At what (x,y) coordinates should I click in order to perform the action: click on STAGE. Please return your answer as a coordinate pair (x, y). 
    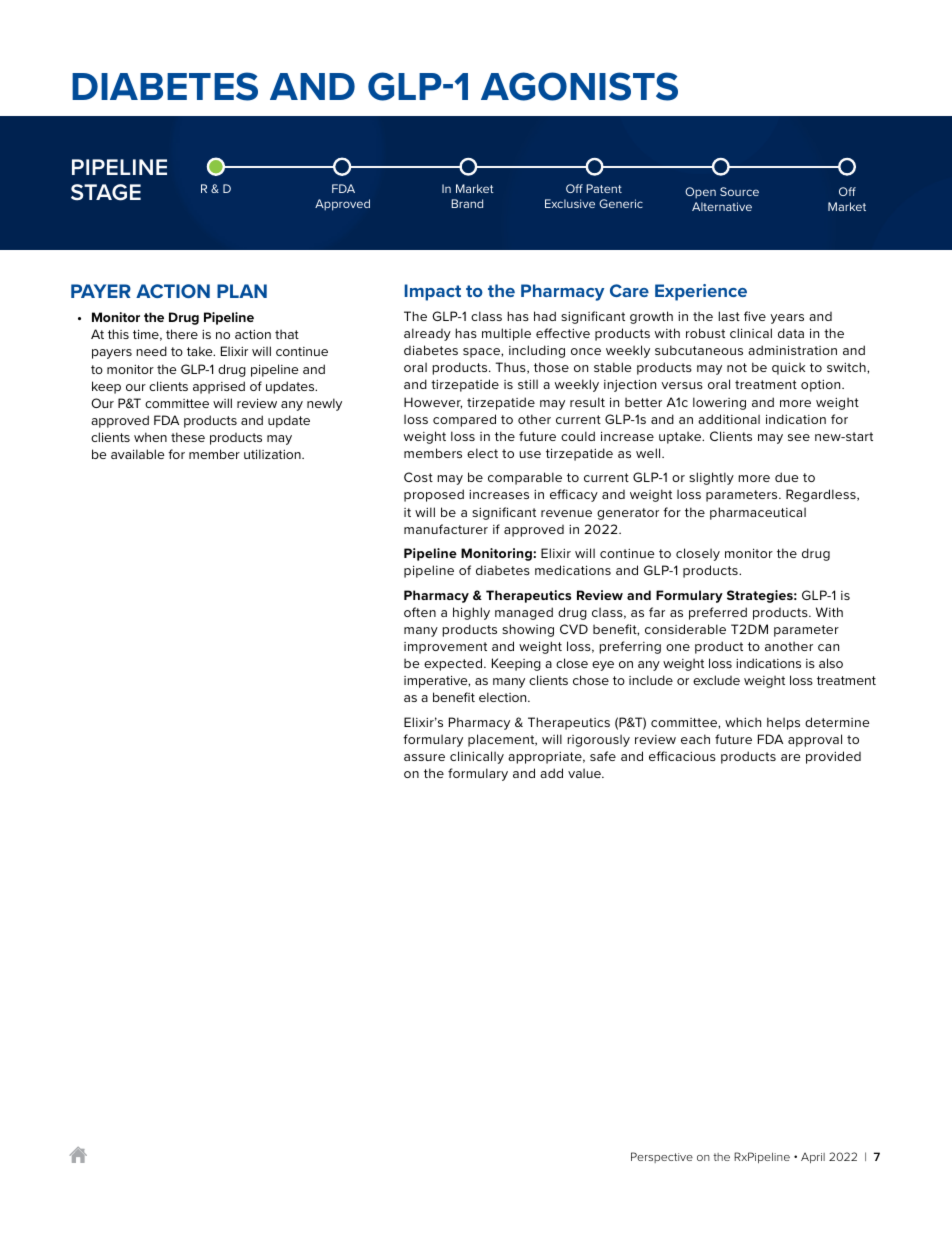
    Looking at the image, I should click on (106, 192).
